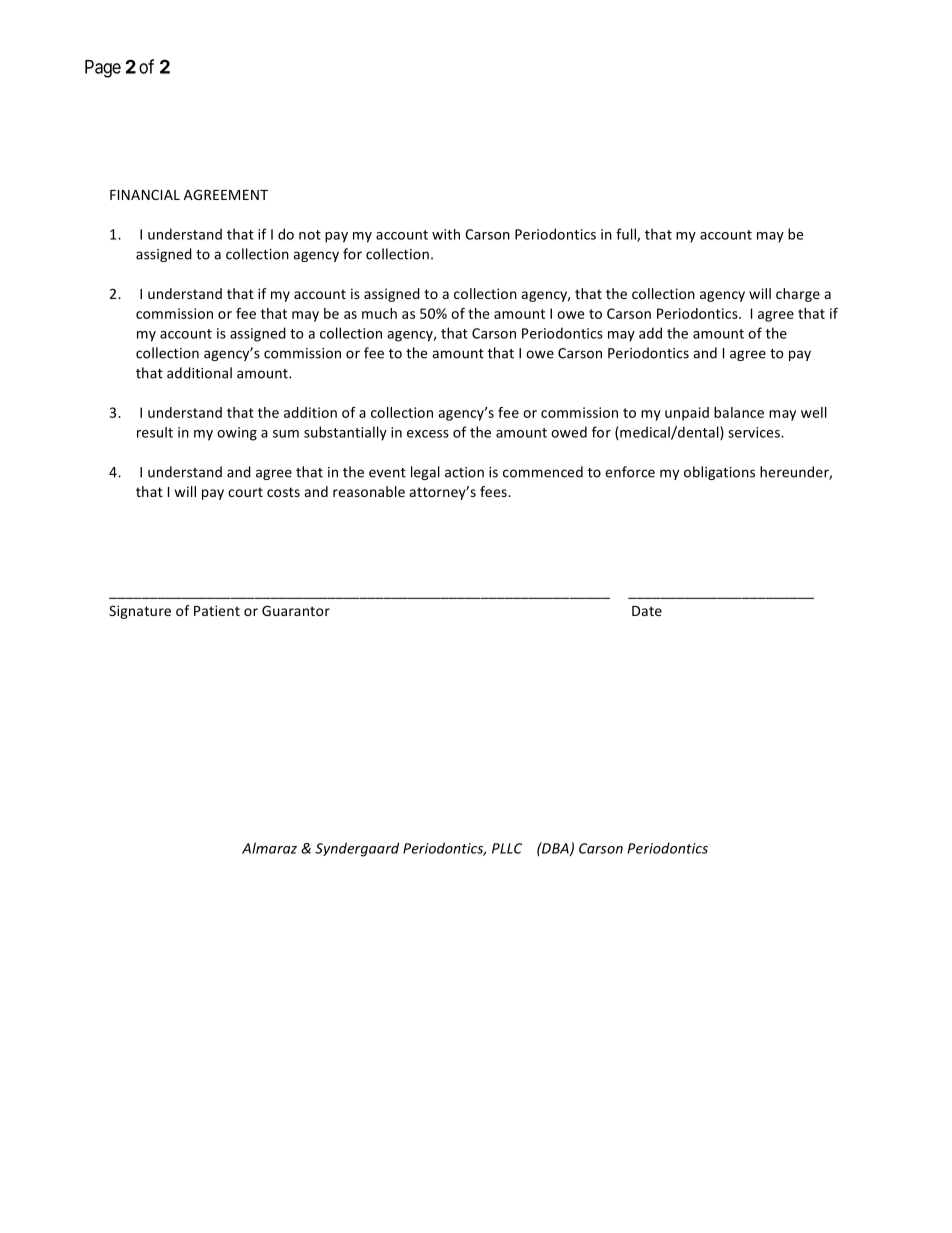  Describe the element at coordinates (798, 295) in the screenshot. I see `charge` at that location.
